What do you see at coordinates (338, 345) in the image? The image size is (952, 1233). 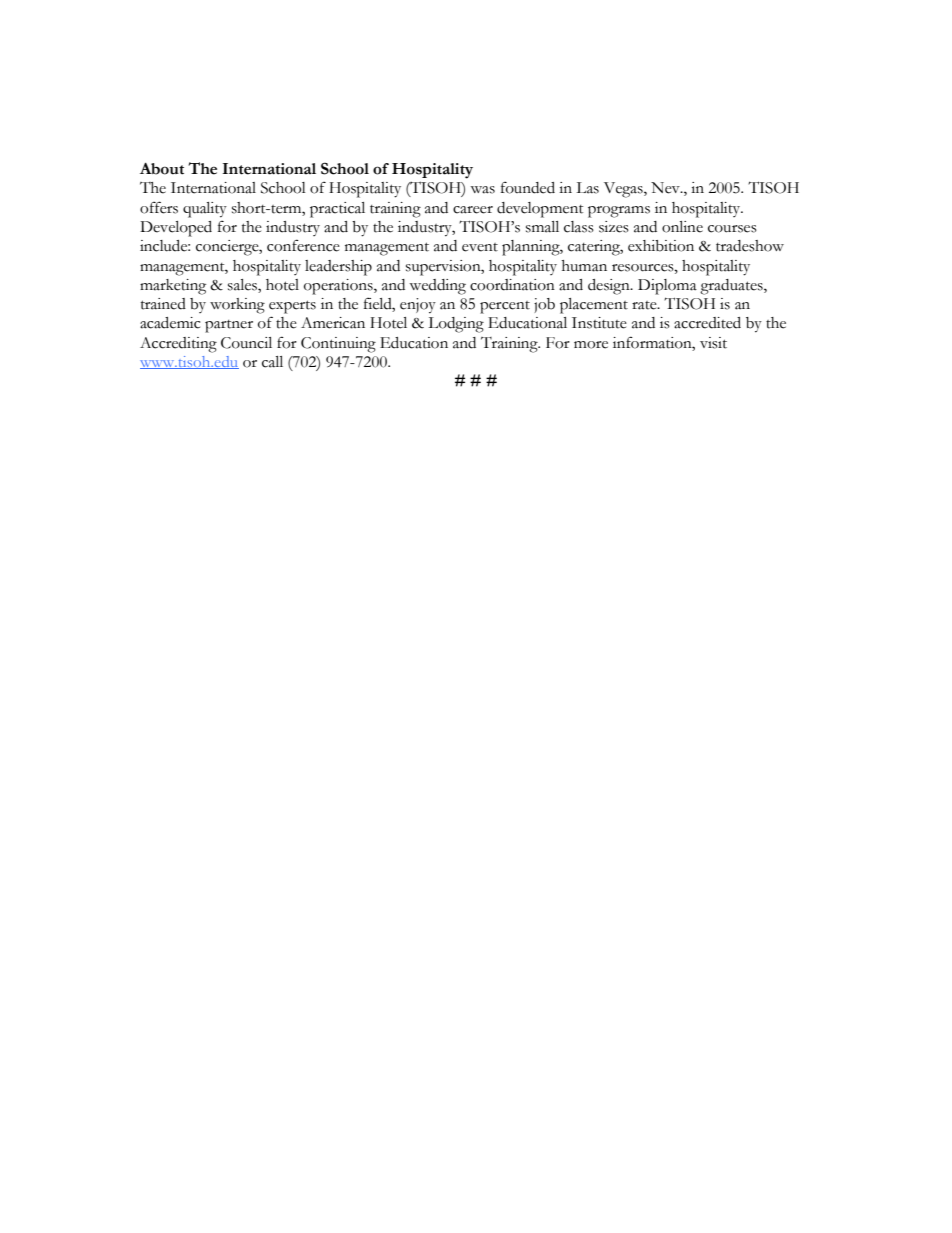 I see `Continuing` at bounding box center [338, 345].
